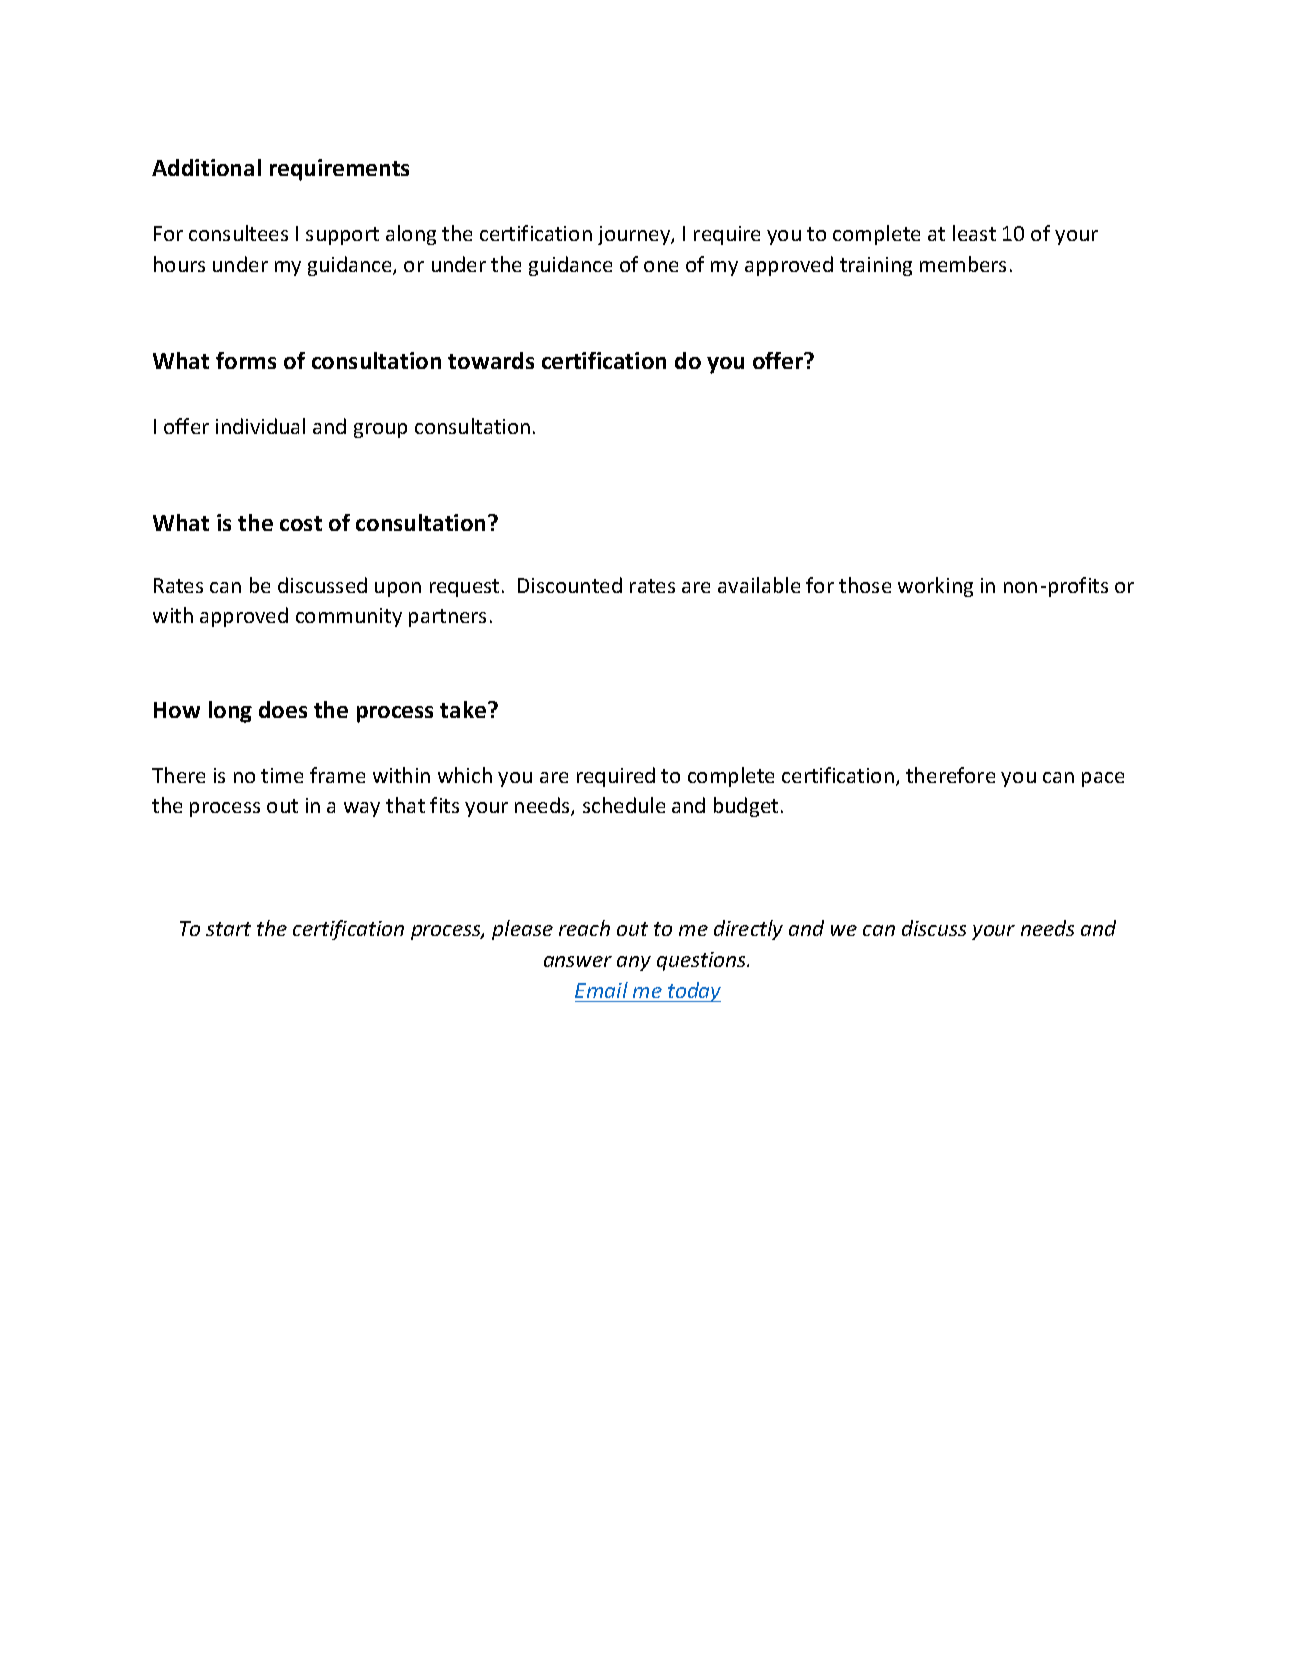 Image resolution: width=1296 pixels, height=1678 pixels. Describe the element at coordinates (349, 617) in the document. I see `community` at that location.
